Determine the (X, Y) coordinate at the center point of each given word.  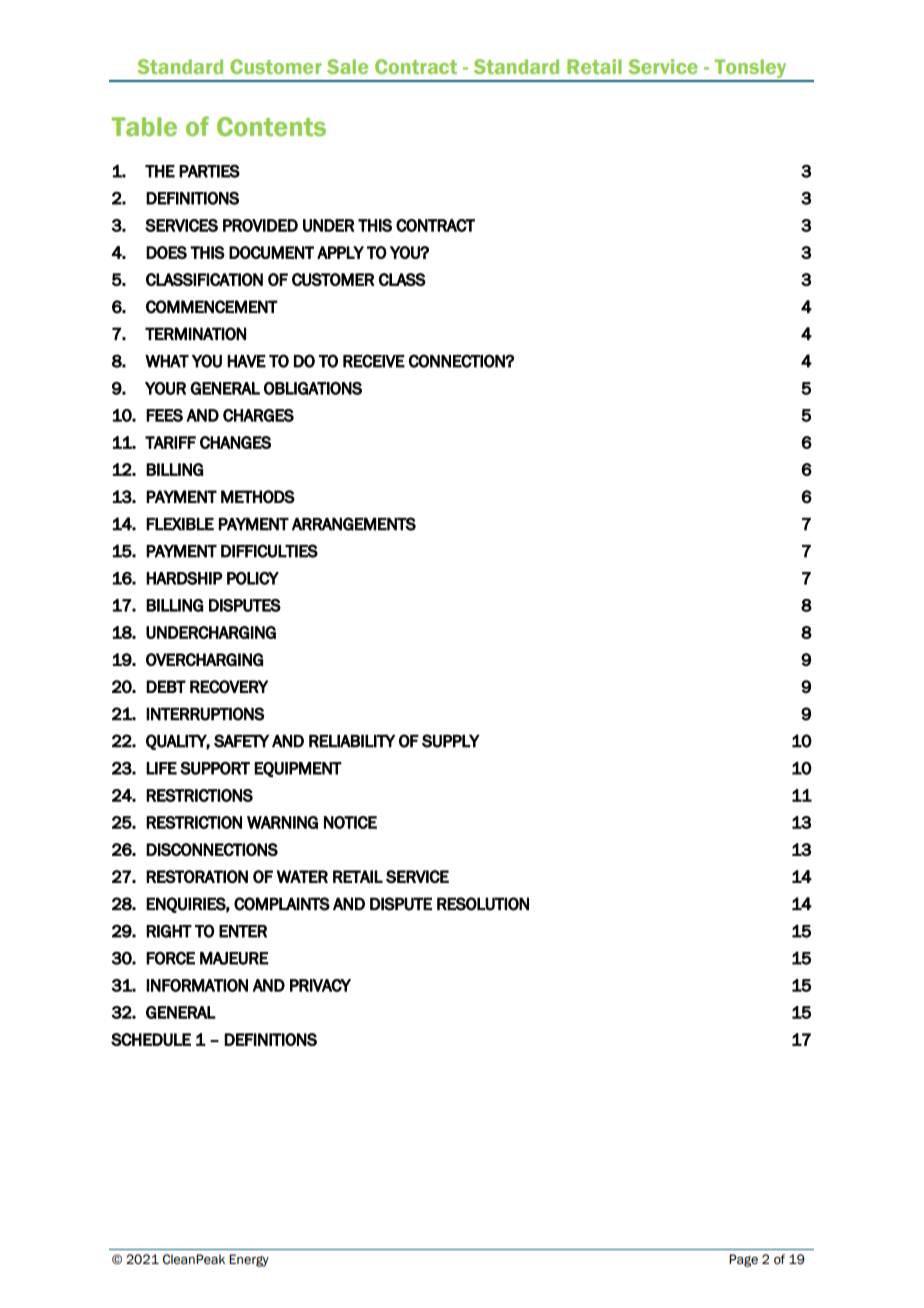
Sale (347, 66)
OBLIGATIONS (313, 388)
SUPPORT (215, 768)
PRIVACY (320, 985)
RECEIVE (374, 361)
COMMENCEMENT (212, 307)
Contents (271, 127)
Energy (249, 1260)
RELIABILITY (352, 741)
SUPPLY (451, 741)
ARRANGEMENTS (354, 524)
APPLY (340, 252)
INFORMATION (197, 985)
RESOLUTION (483, 904)
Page (743, 1260)
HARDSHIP (184, 578)
